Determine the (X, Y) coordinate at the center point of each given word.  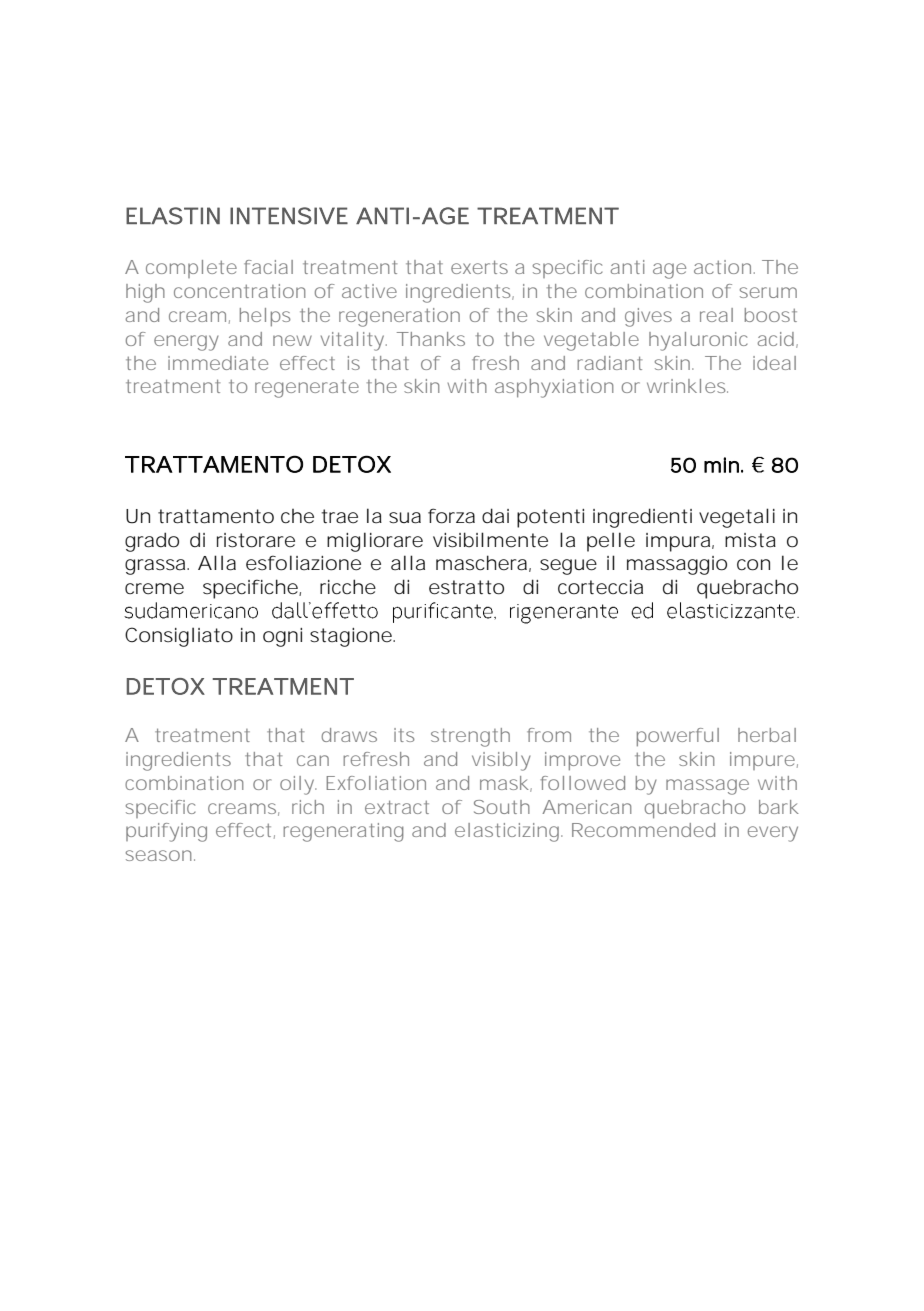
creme (154, 589)
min (721, 465)
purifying (166, 832)
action (722, 267)
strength (470, 737)
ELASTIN (173, 216)
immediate (218, 363)
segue (568, 567)
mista (750, 540)
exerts (479, 267)
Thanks (431, 339)
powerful (678, 737)
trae (340, 516)
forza (451, 516)
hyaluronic (698, 341)
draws (349, 735)
